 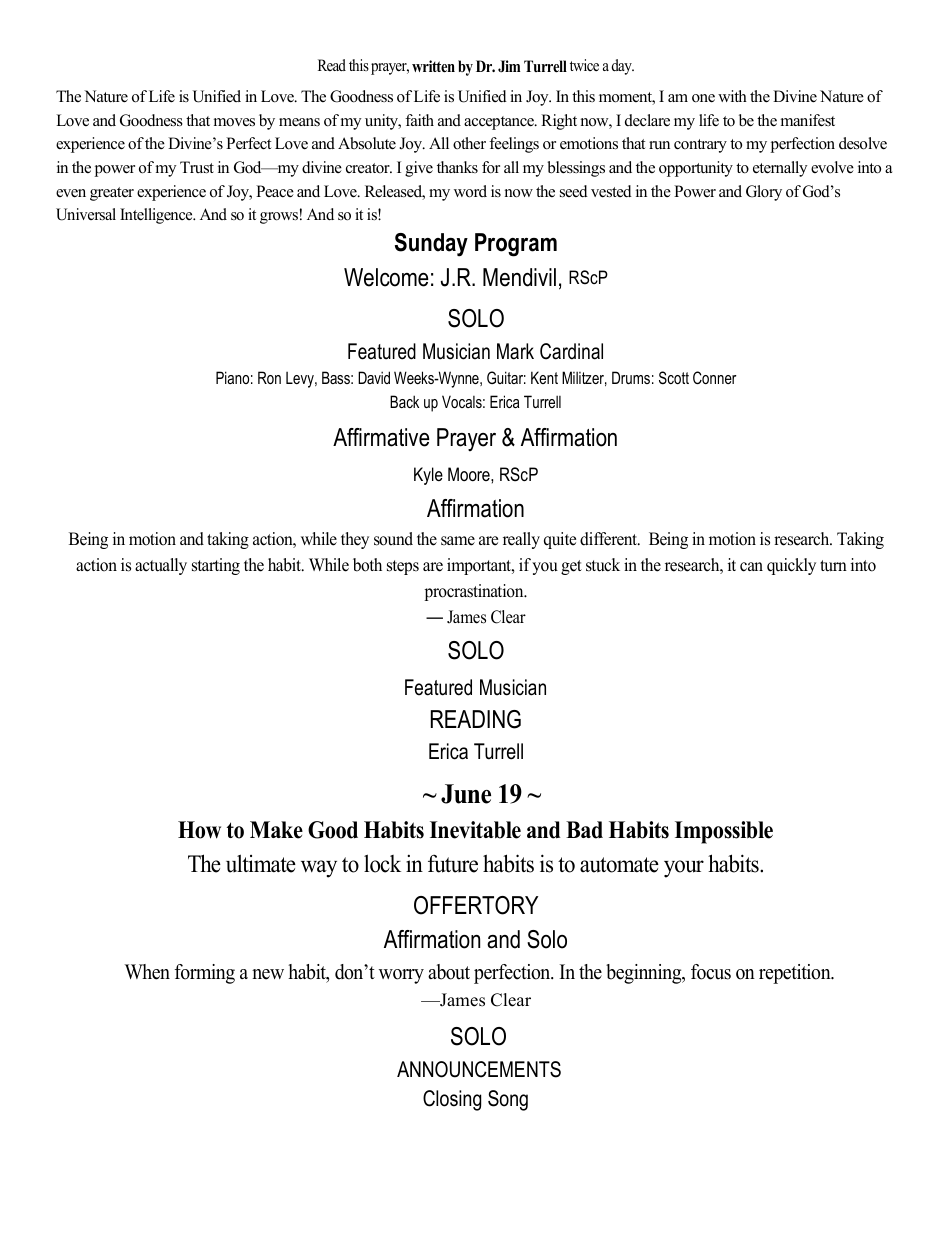 I want to click on written, so click(x=433, y=66).
